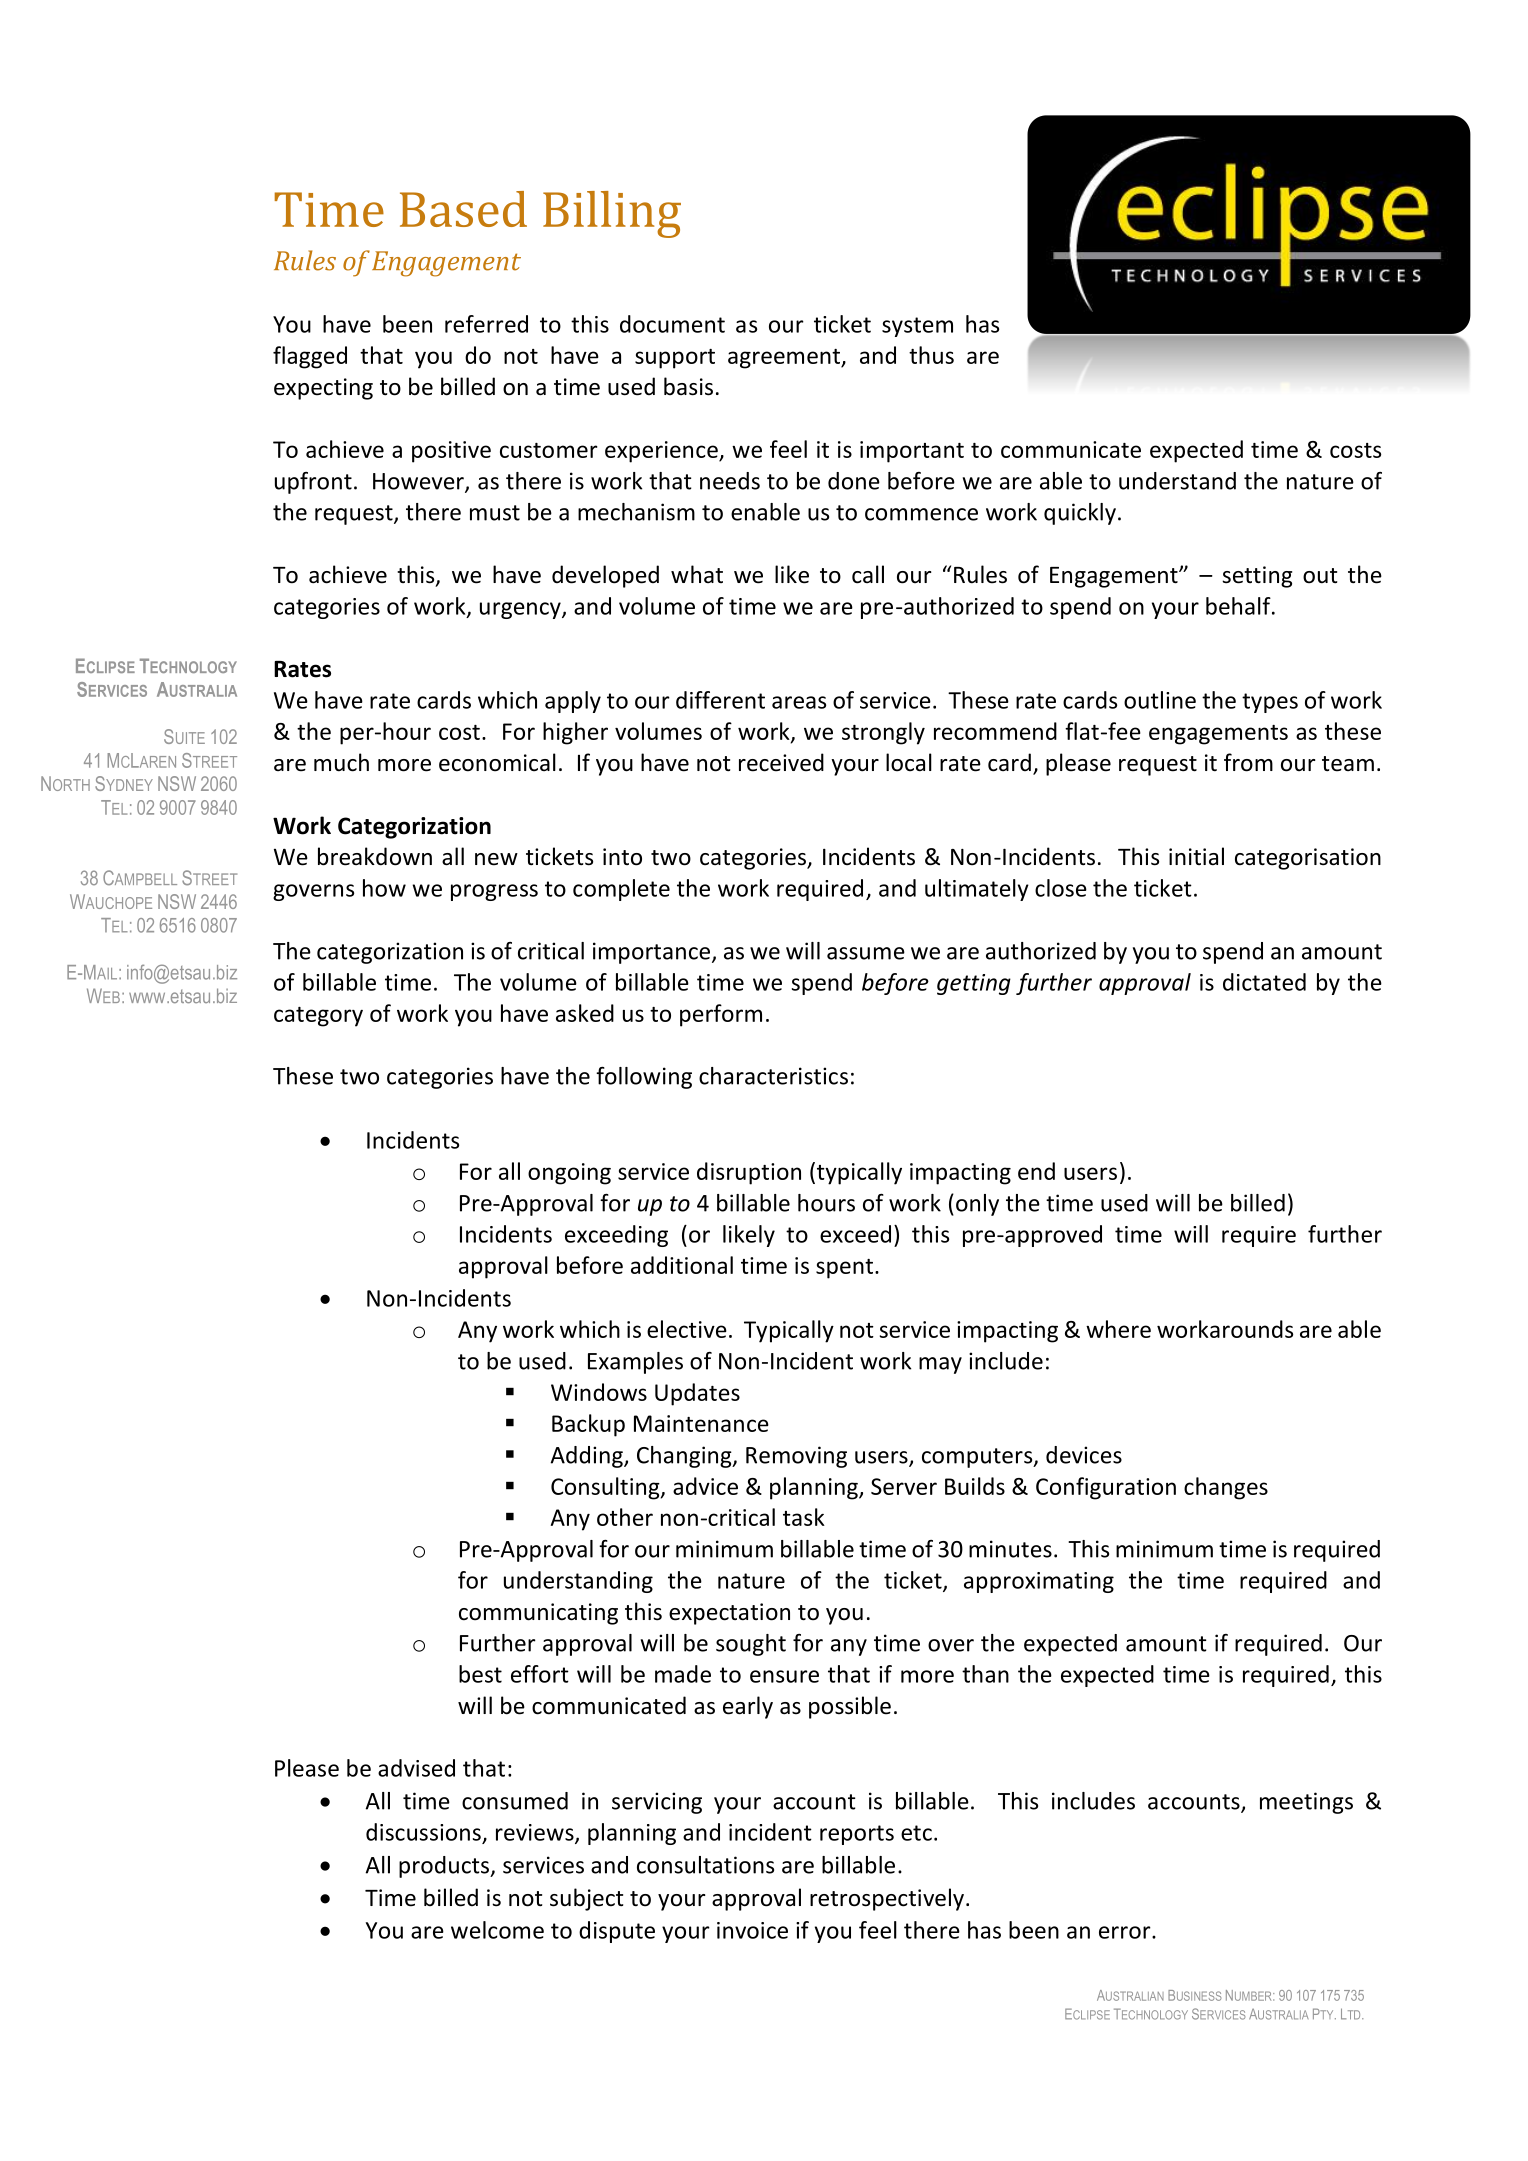 Image resolution: width=1528 pixels, height=2161 pixels. Describe the element at coordinates (844, 1269) in the screenshot. I see `spent` at that location.
